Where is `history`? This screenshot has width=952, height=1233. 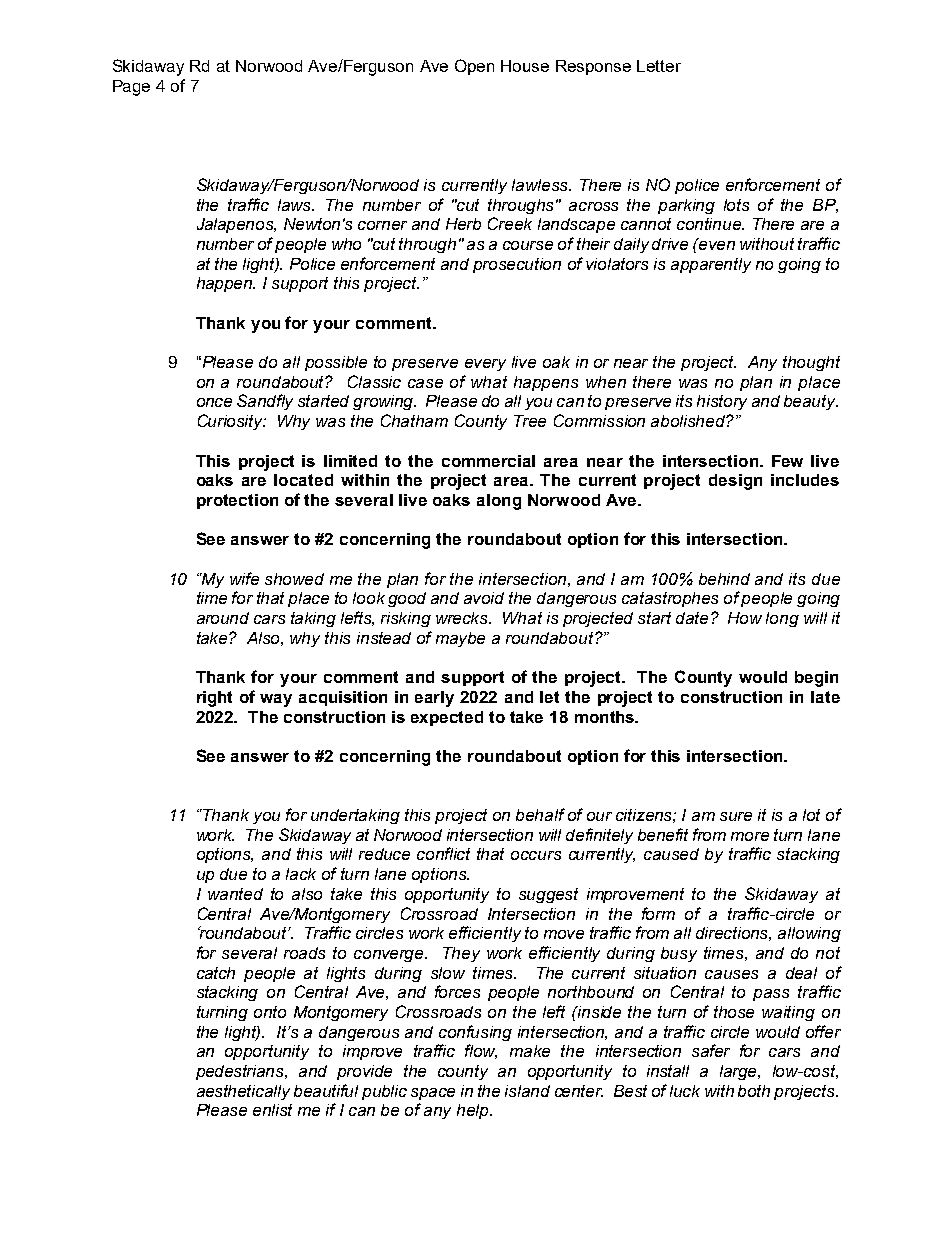 history is located at coordinates (722, 402).
